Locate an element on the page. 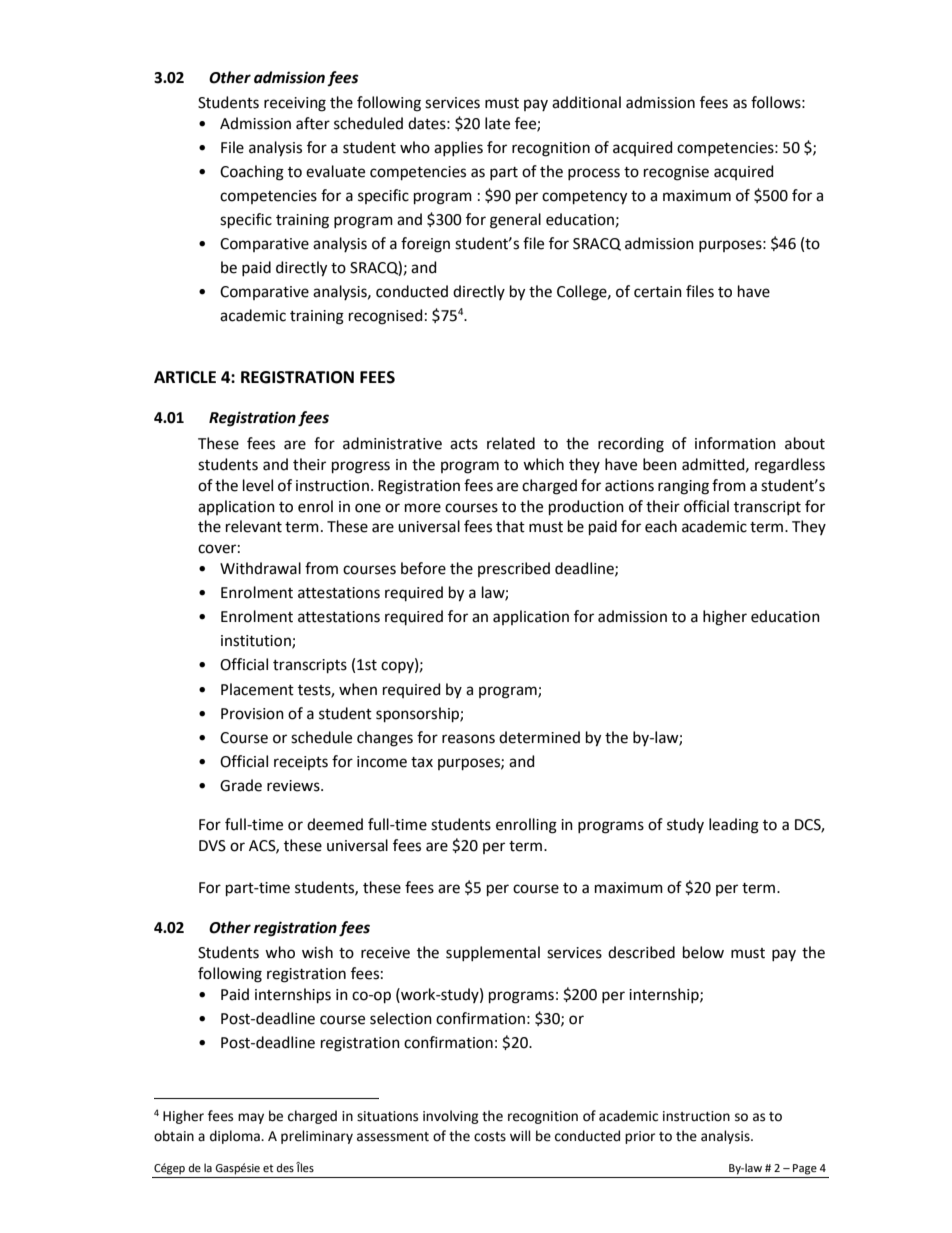 Image resolution: width=952 pixels, height=1233 pixels. Coaching is located at coordinates (252, 173).
